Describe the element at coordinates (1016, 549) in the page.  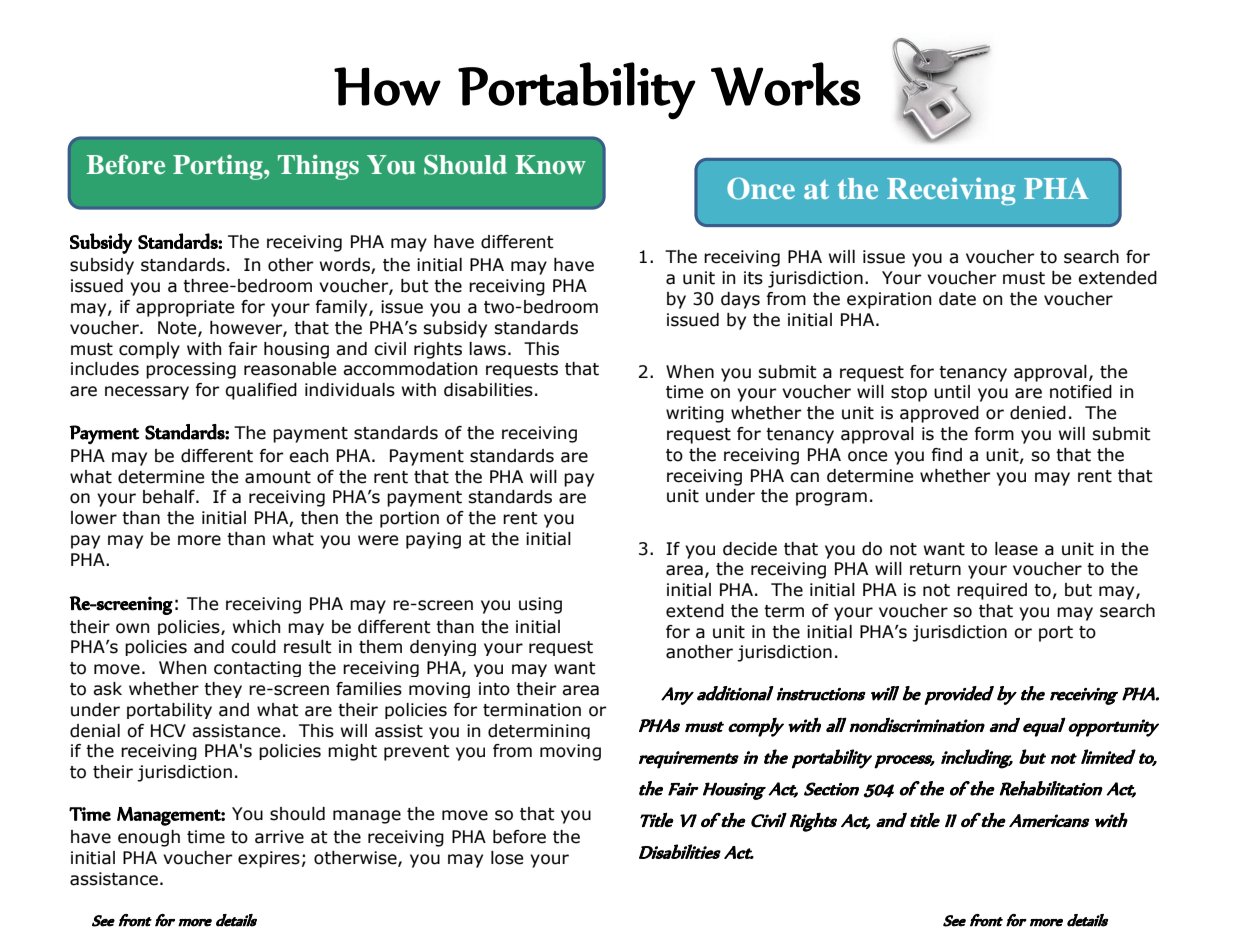
I see `lease` at that location.
